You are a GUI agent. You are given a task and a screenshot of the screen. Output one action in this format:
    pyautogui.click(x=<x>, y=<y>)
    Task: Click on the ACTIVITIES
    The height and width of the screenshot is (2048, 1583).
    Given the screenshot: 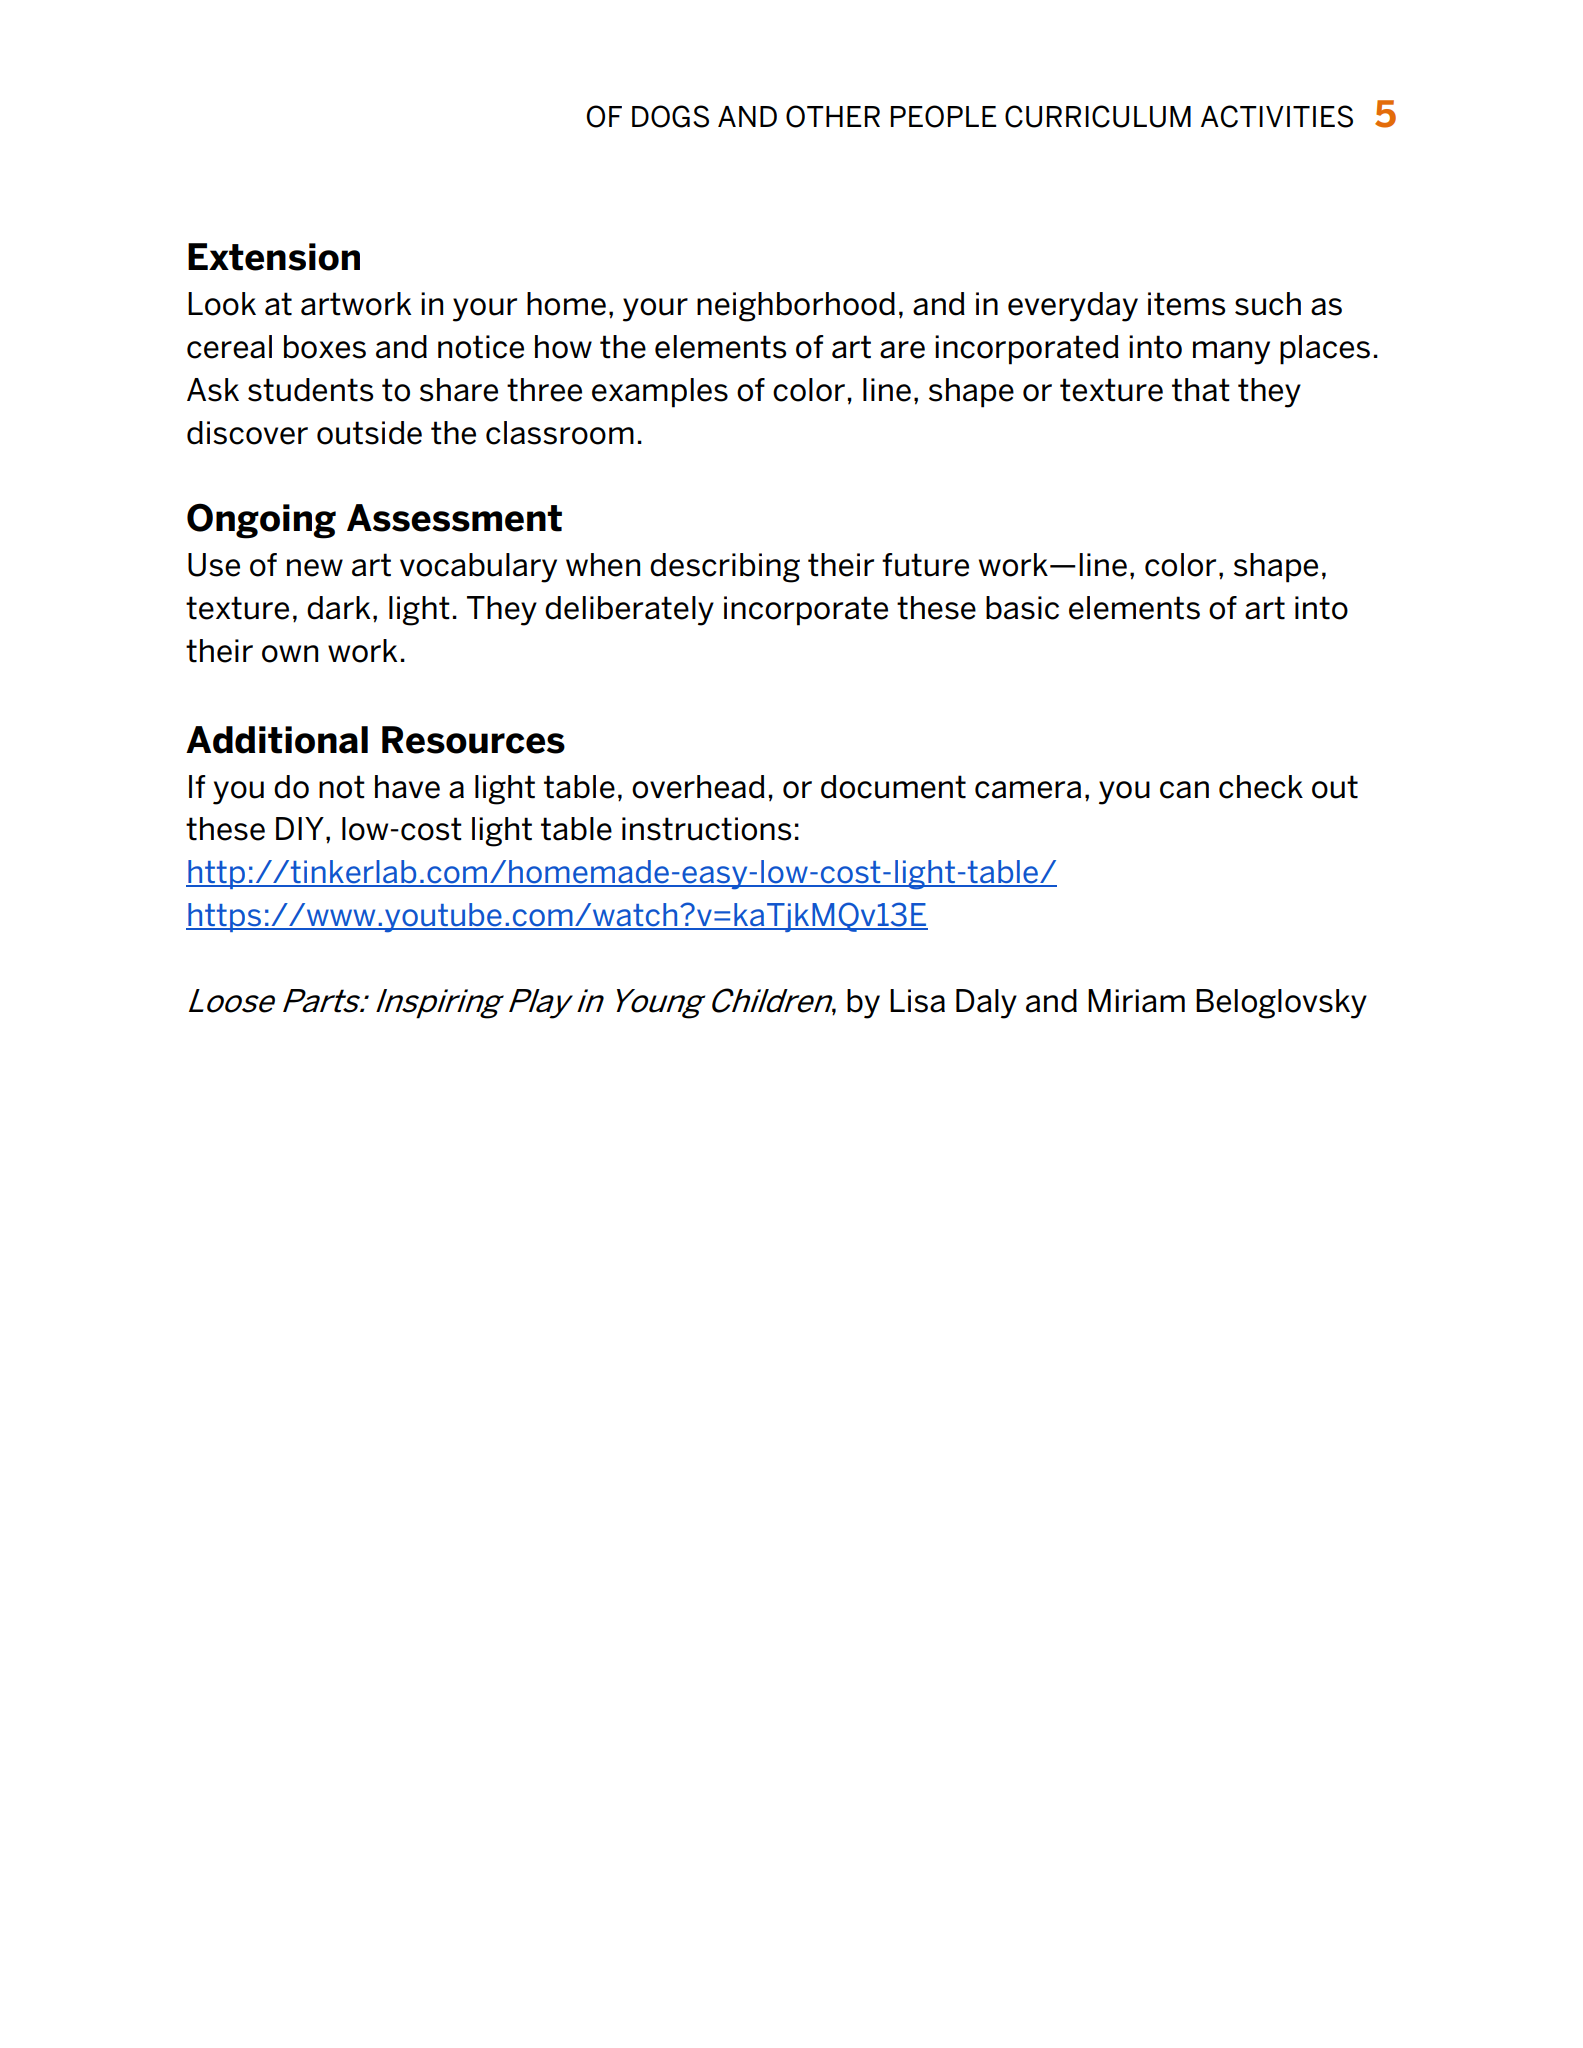 What is the action you would take?
    pyautogui.click(x=1277, y=116)
